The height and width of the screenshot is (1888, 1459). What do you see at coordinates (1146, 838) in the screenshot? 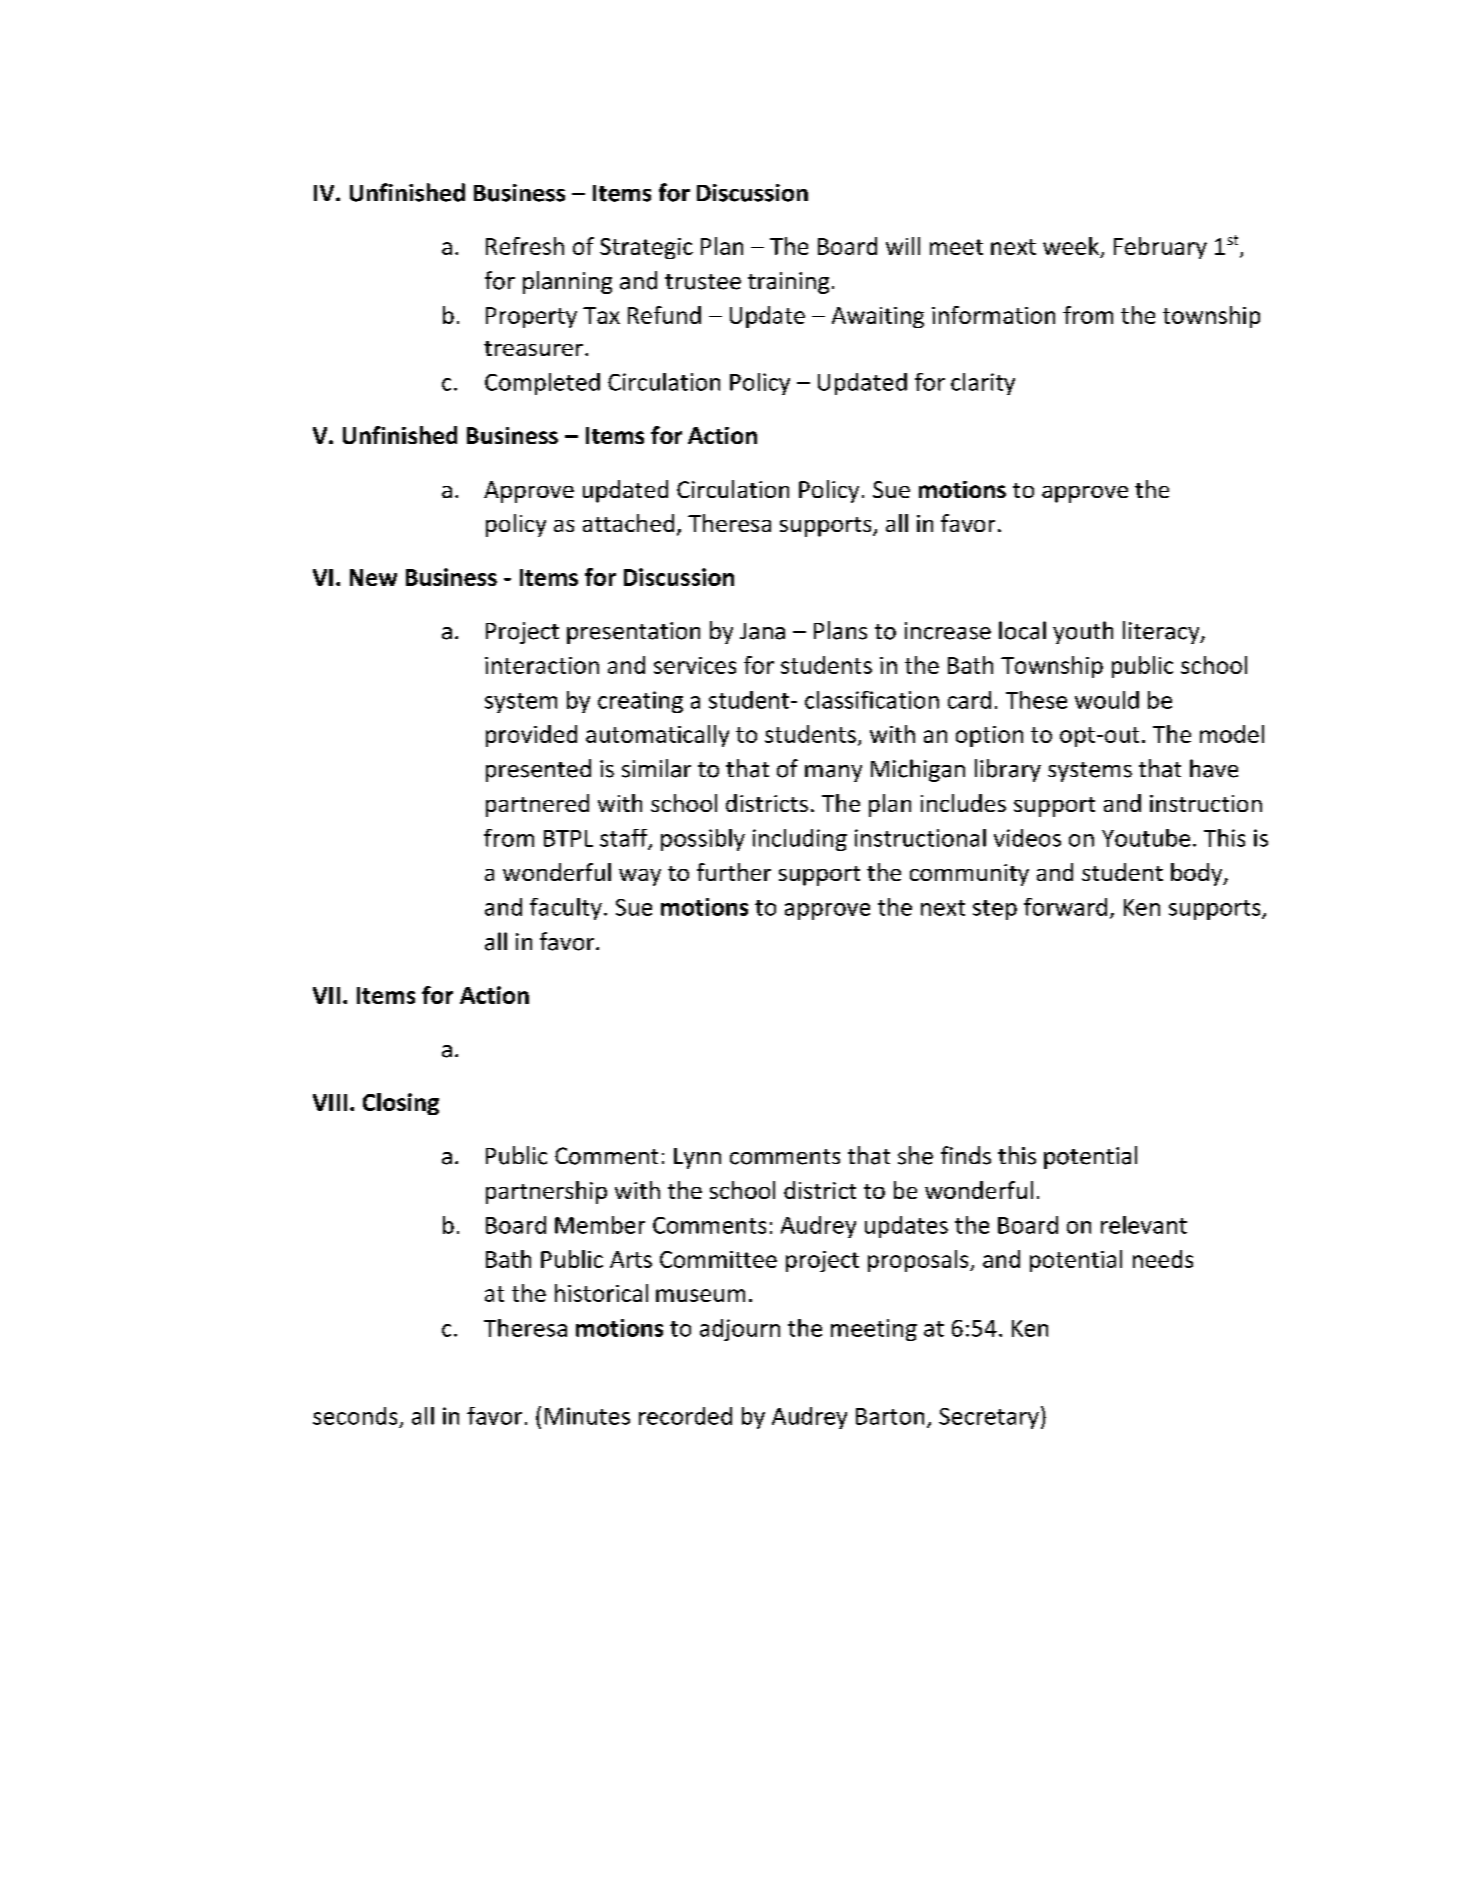
I see `Youtube` at bounding box center [1146, 838].
